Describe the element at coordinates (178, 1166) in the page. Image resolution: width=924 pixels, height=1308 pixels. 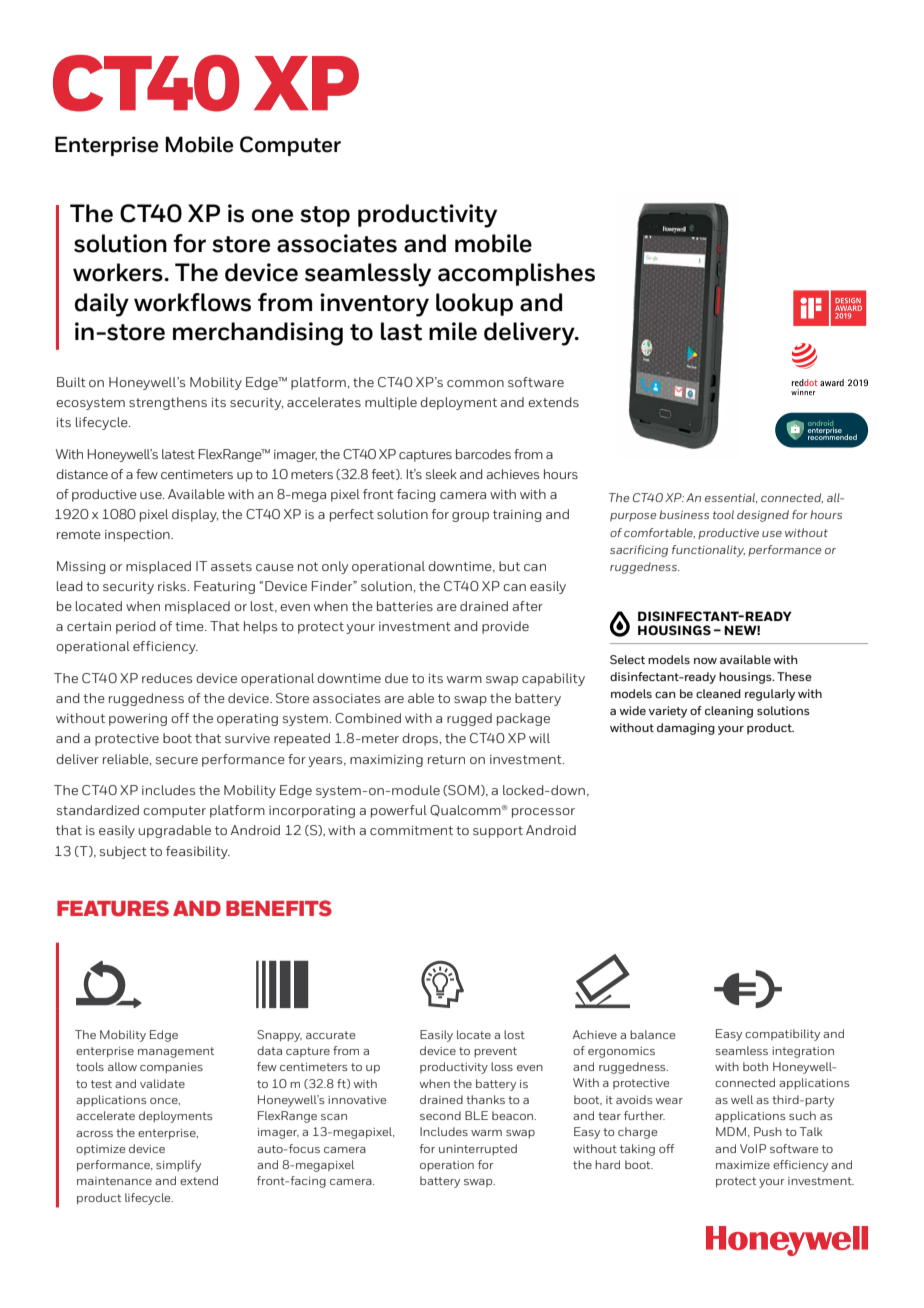
I see `simplify` at that location.
